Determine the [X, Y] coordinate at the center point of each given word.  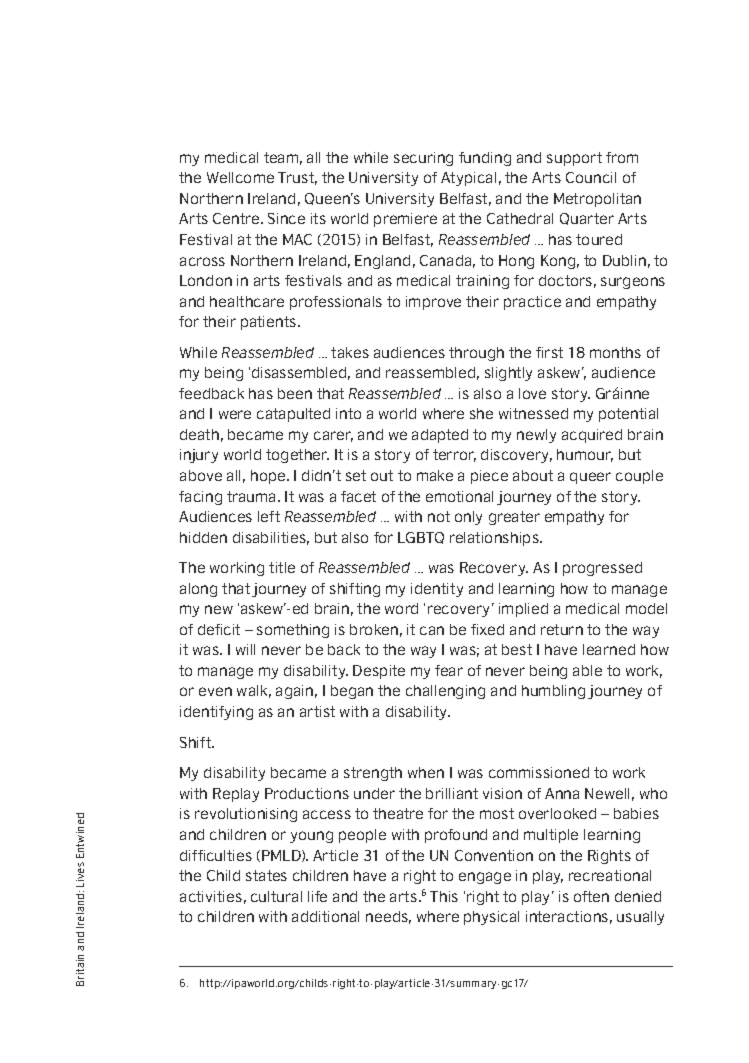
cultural [276, 896]
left [269, 516]
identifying [216, 713]
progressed [602, 569]
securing [423, 159]
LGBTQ [421, 538]
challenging [445, 692]
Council [591, 177]
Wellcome [240, 177]
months [615, 352]
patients [270, 323]
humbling [553, 692]
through [476, 354]
